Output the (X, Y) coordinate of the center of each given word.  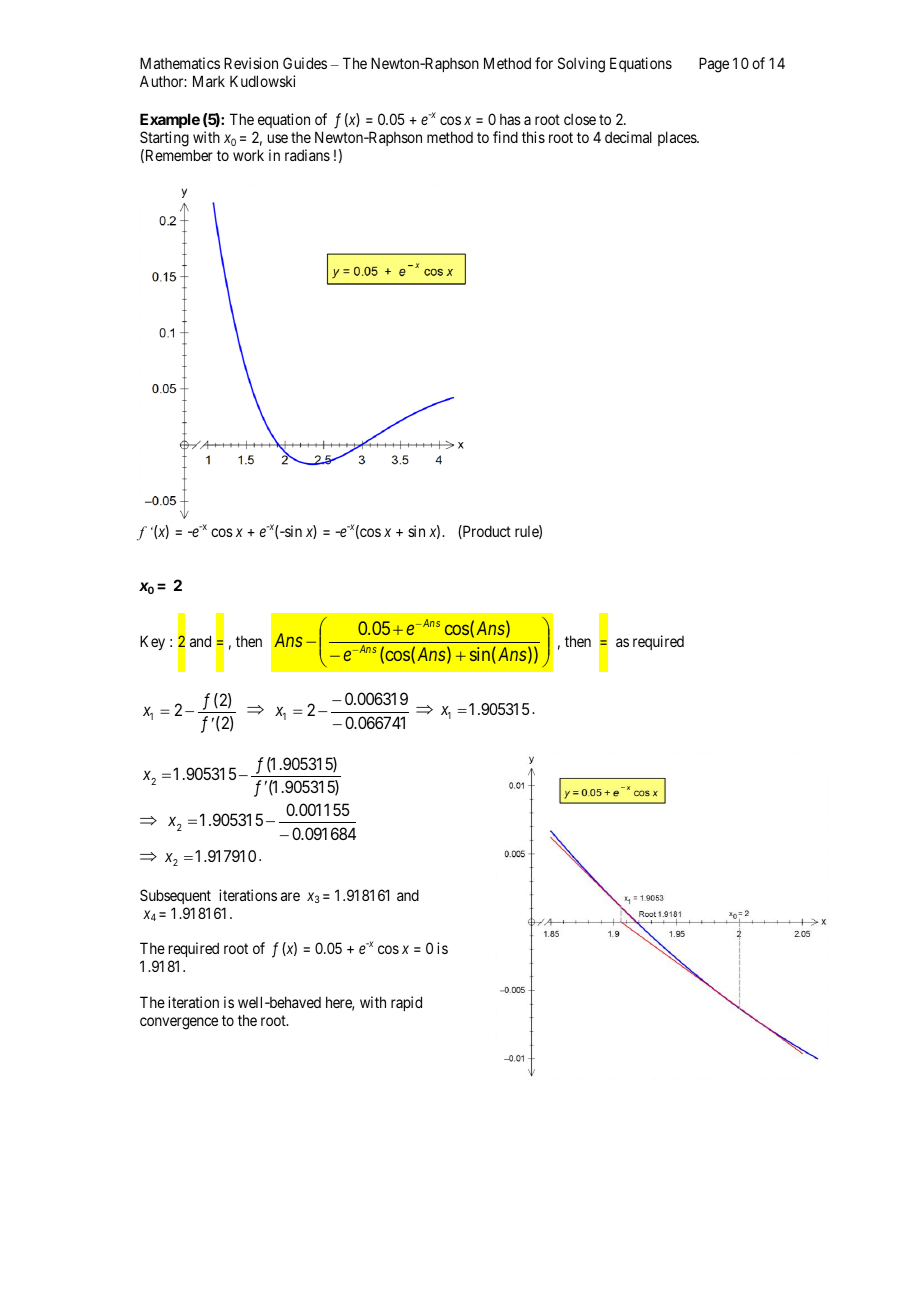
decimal (628, 137)
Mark (209, 81)
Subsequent (175, 896)
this (533, 137)
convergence (179, 1023)
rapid (406, 1003)
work (248, 155)
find (505, 137)
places (678, 138)
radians (307, 155)
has (510, 119)
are (290, 896)
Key (152, 642)
